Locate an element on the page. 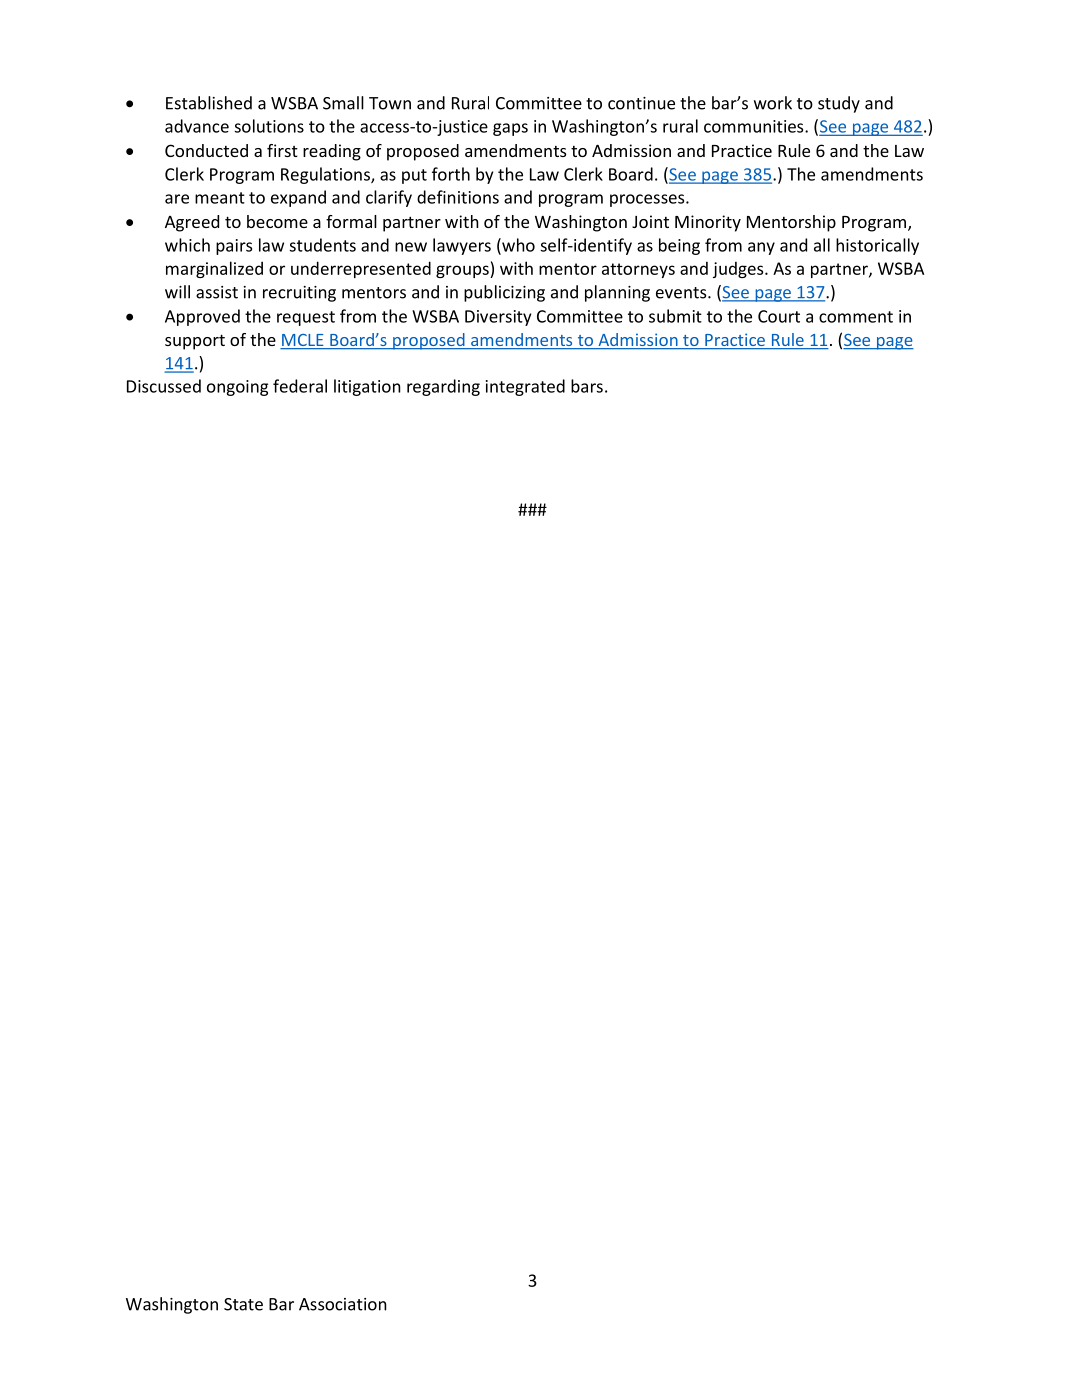  communities is located at coordinates (755, 126).
